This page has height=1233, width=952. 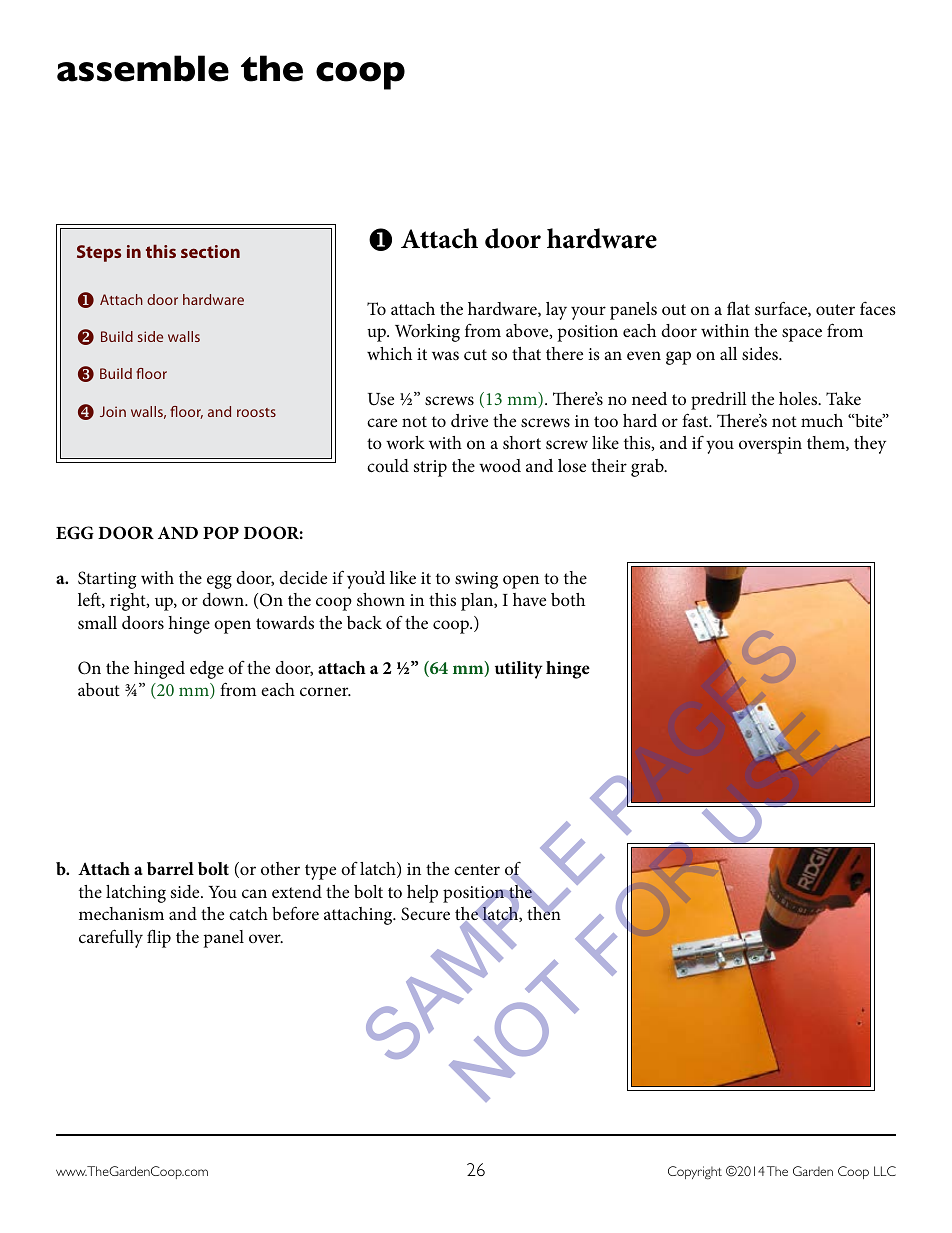 I want to click on flip, so click(x=159, y=938).
